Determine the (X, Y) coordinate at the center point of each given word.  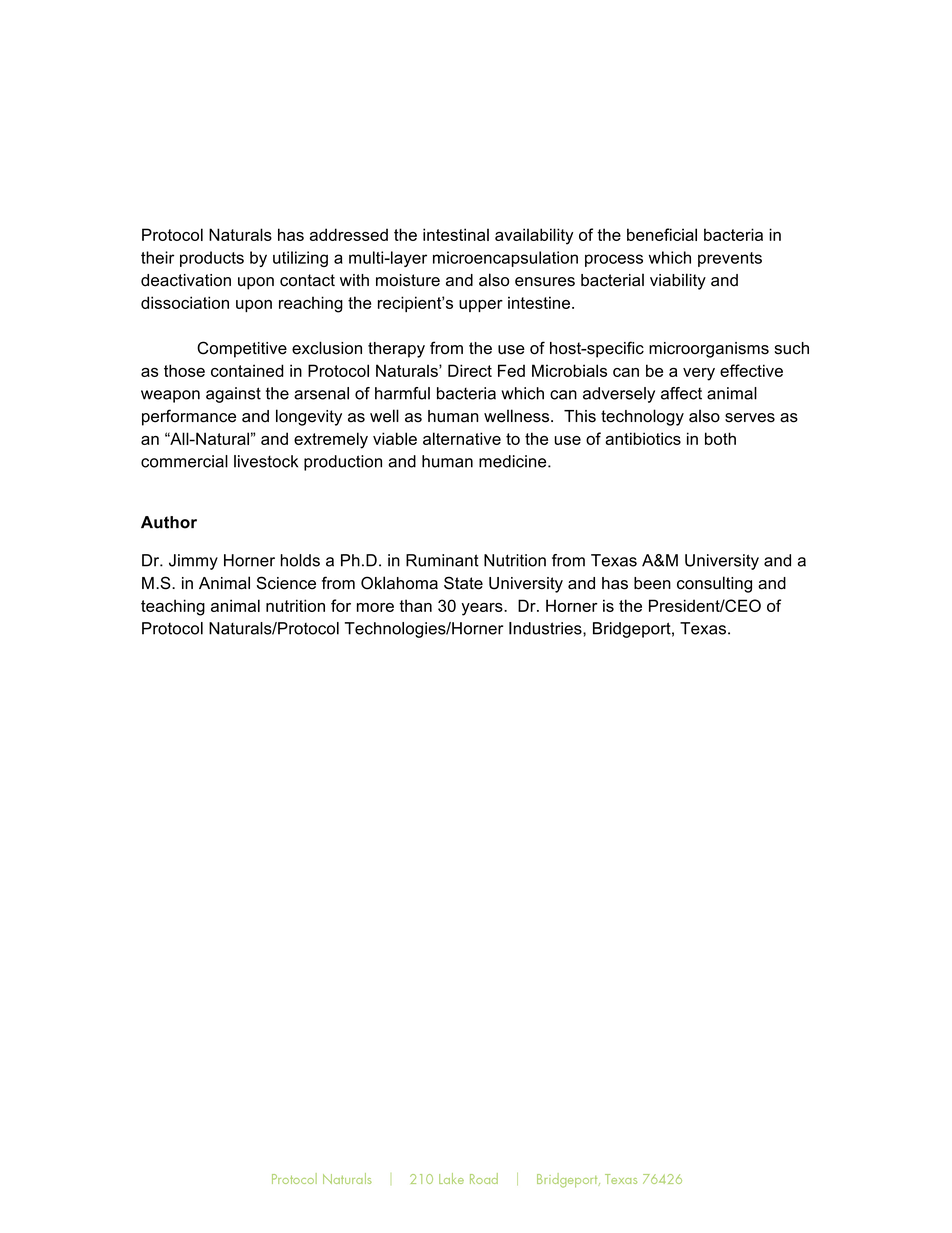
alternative (462, 438)
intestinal (456, 234)
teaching (173, 607)
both (720, 438)
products (212, 259)
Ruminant (442, 560)
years (483, 609)
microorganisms (709, 350)
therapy (396, 350)
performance (189, 417)
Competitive (242, 349)
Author (169, 522)
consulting (714, 584)
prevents (730, 259)
